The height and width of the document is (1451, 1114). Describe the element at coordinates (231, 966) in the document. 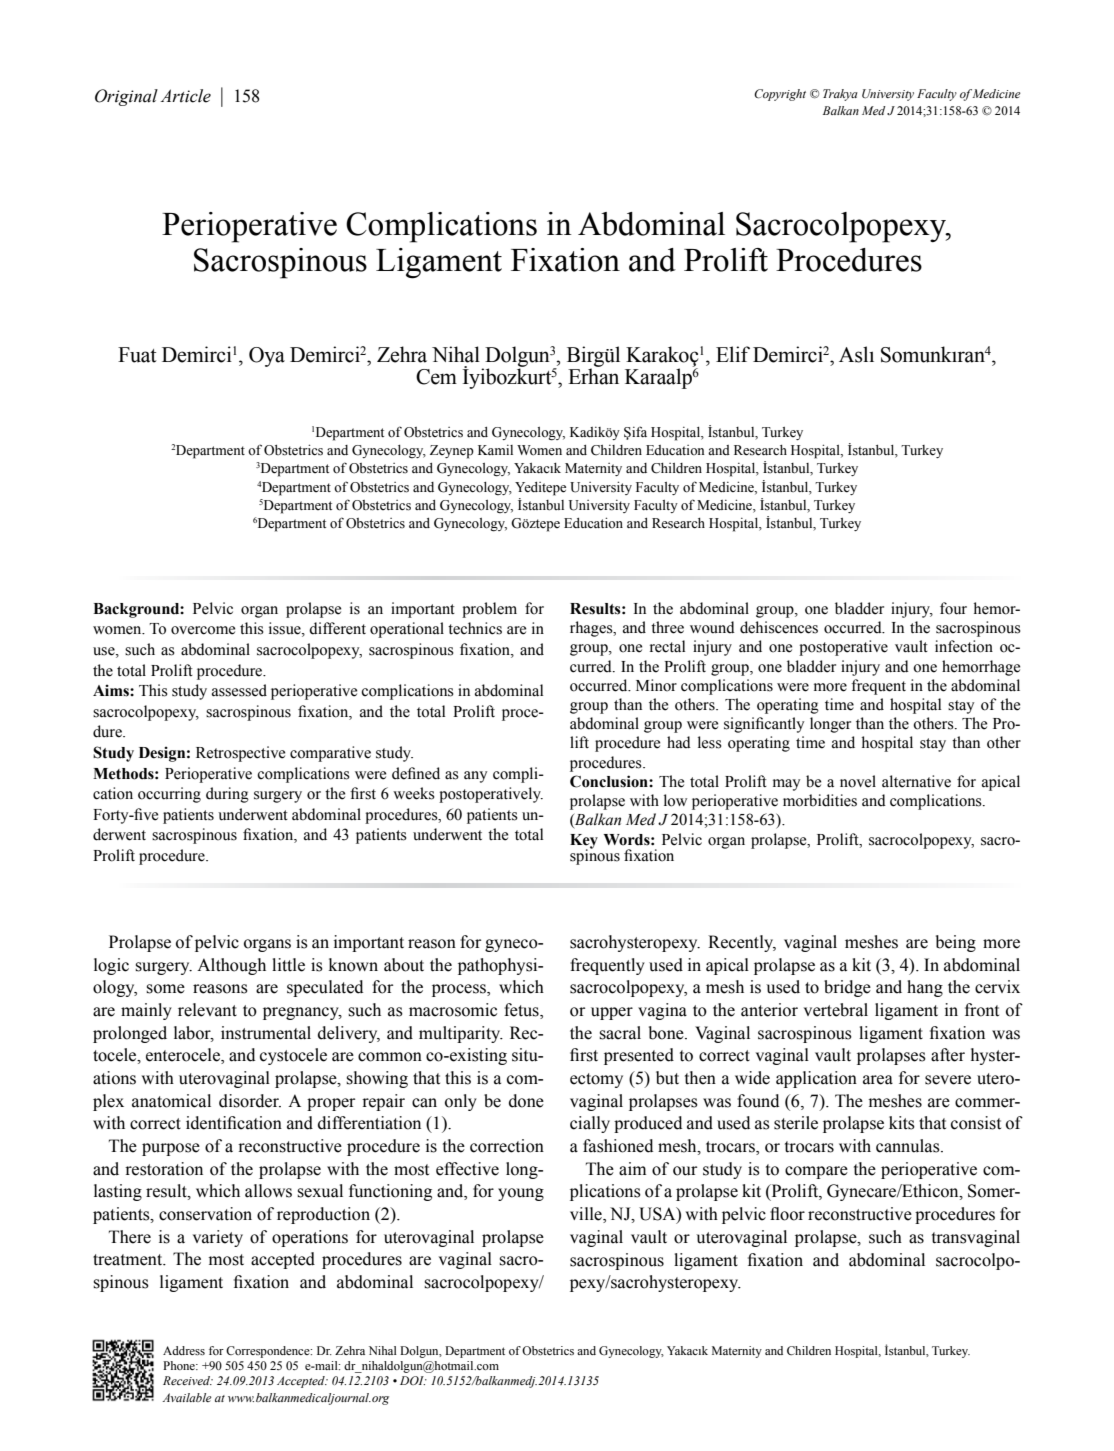

I see `Although` at that location.
